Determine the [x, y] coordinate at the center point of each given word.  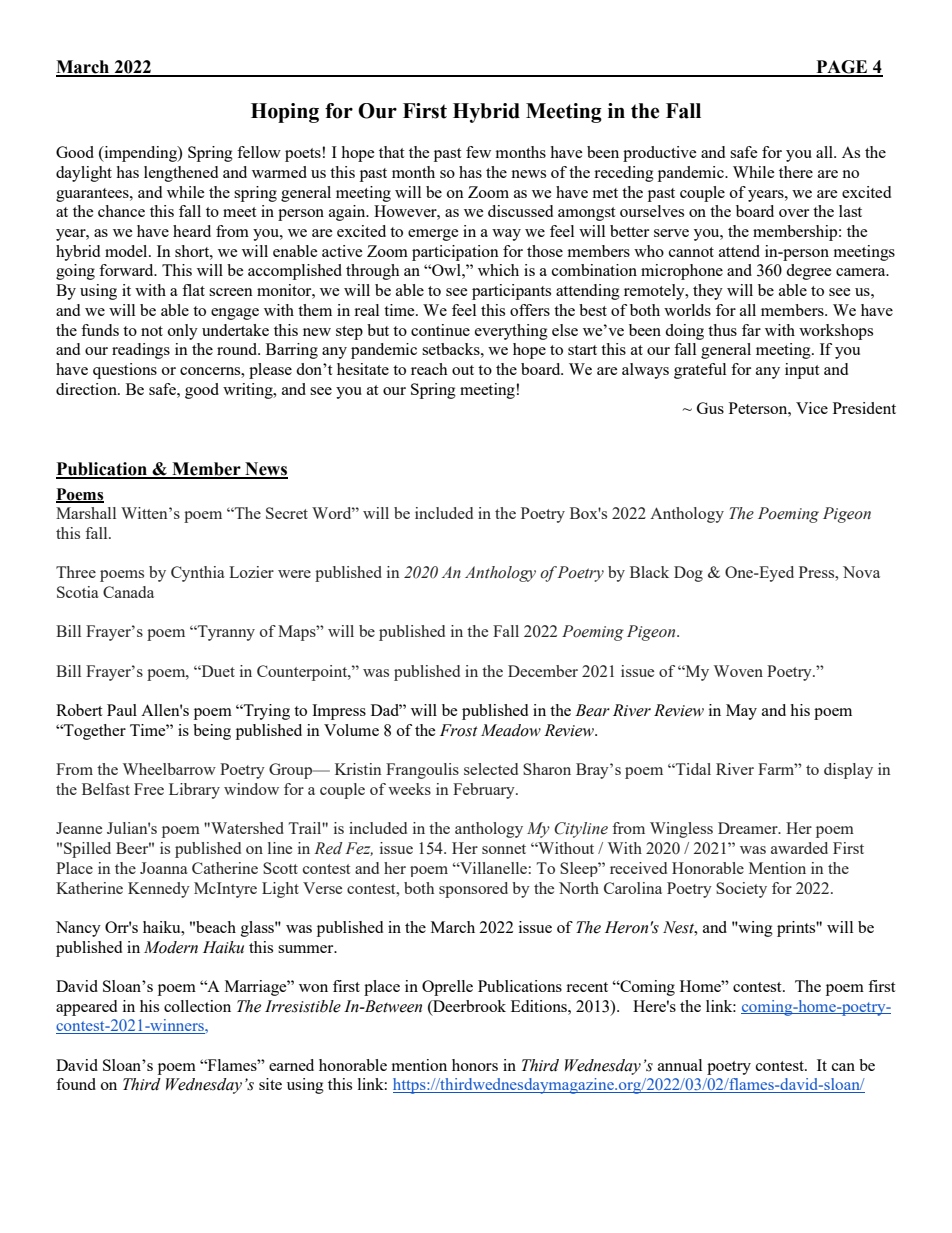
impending [140, 154]
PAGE [842, 68]
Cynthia [198, 574]
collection [197, 1006]
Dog [688, 574]
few [478, 152]
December [543, 671]
